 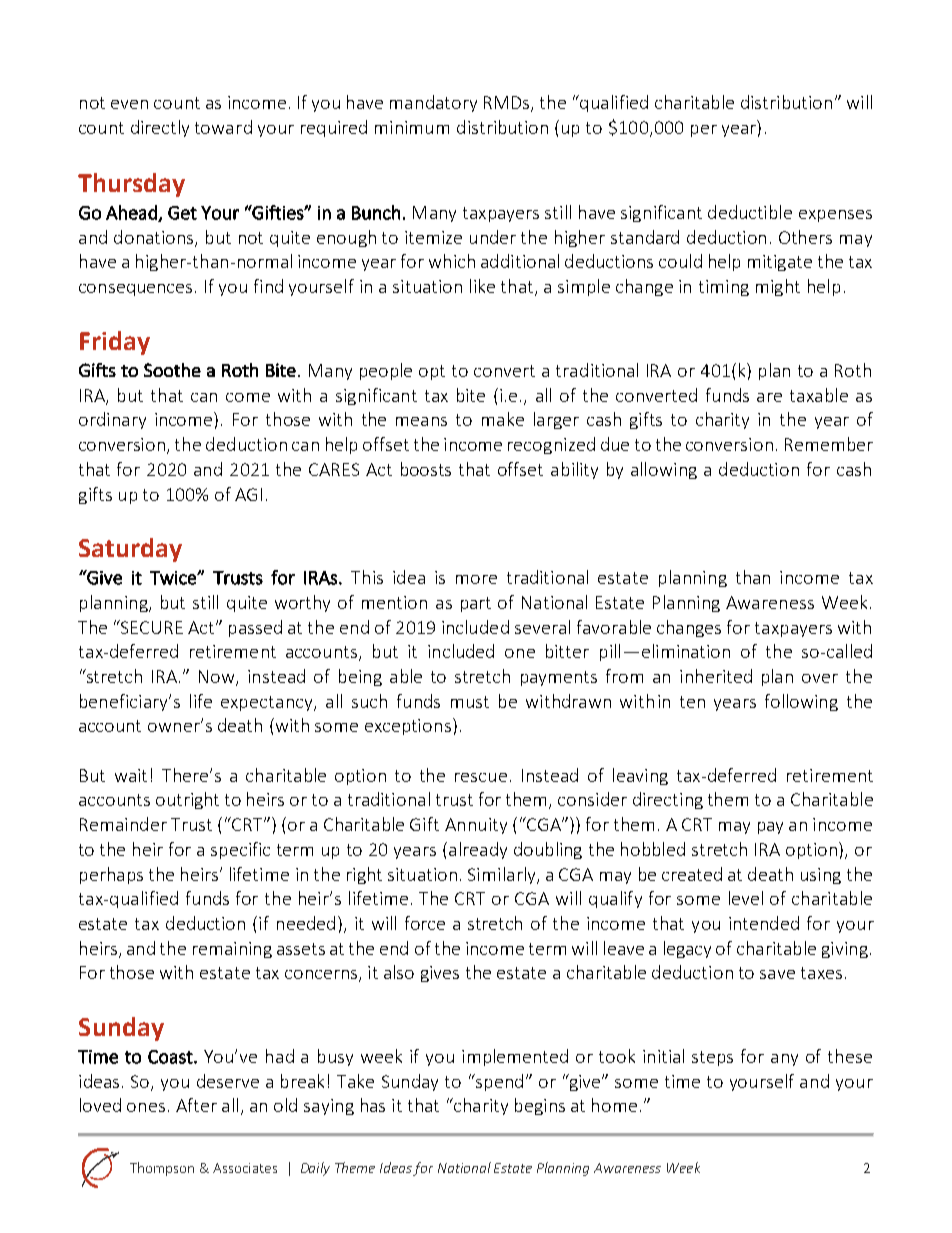 I want to click on Remember, so click(x=829, y=444).
